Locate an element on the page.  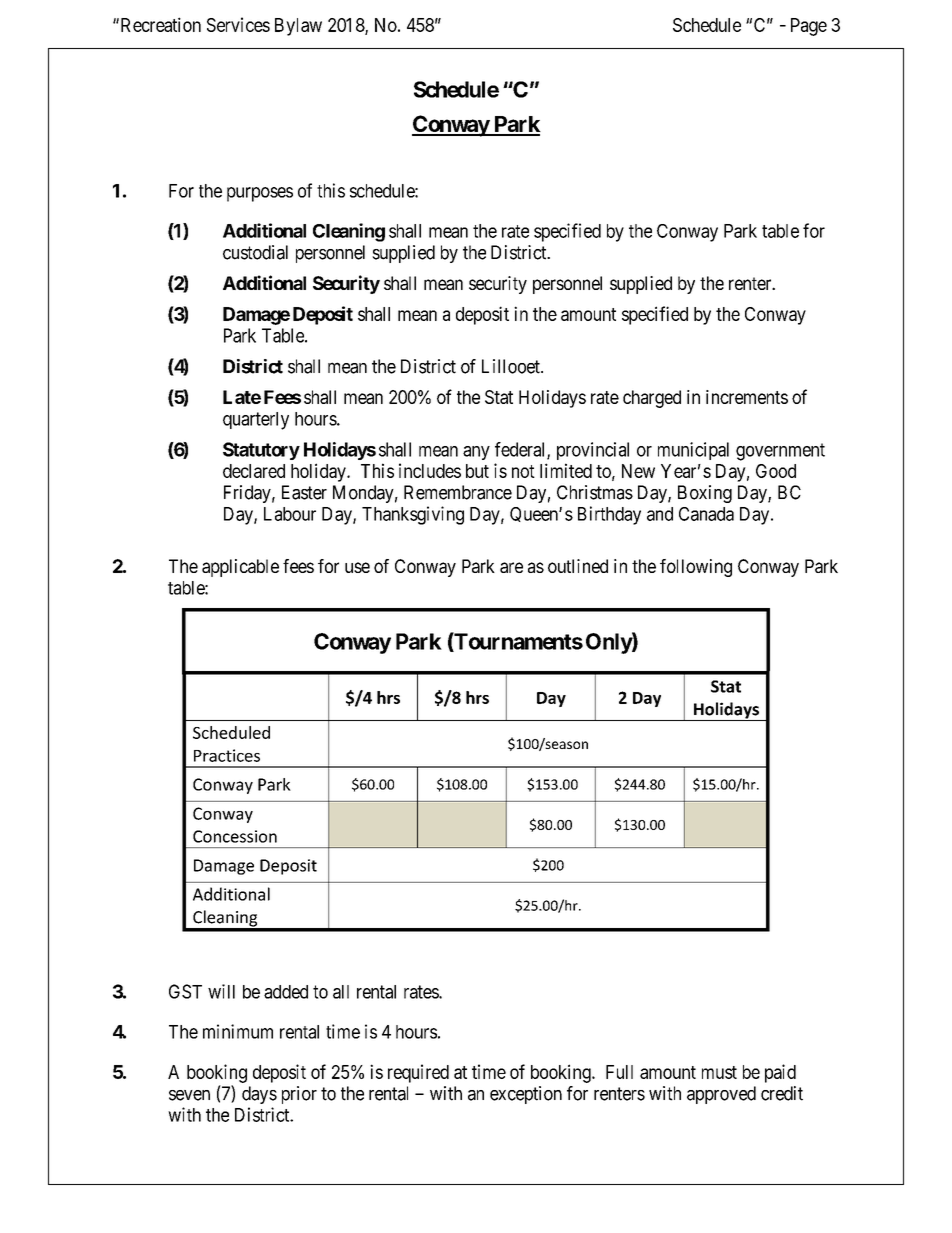
exception is located at coordinates (526, 1095).
